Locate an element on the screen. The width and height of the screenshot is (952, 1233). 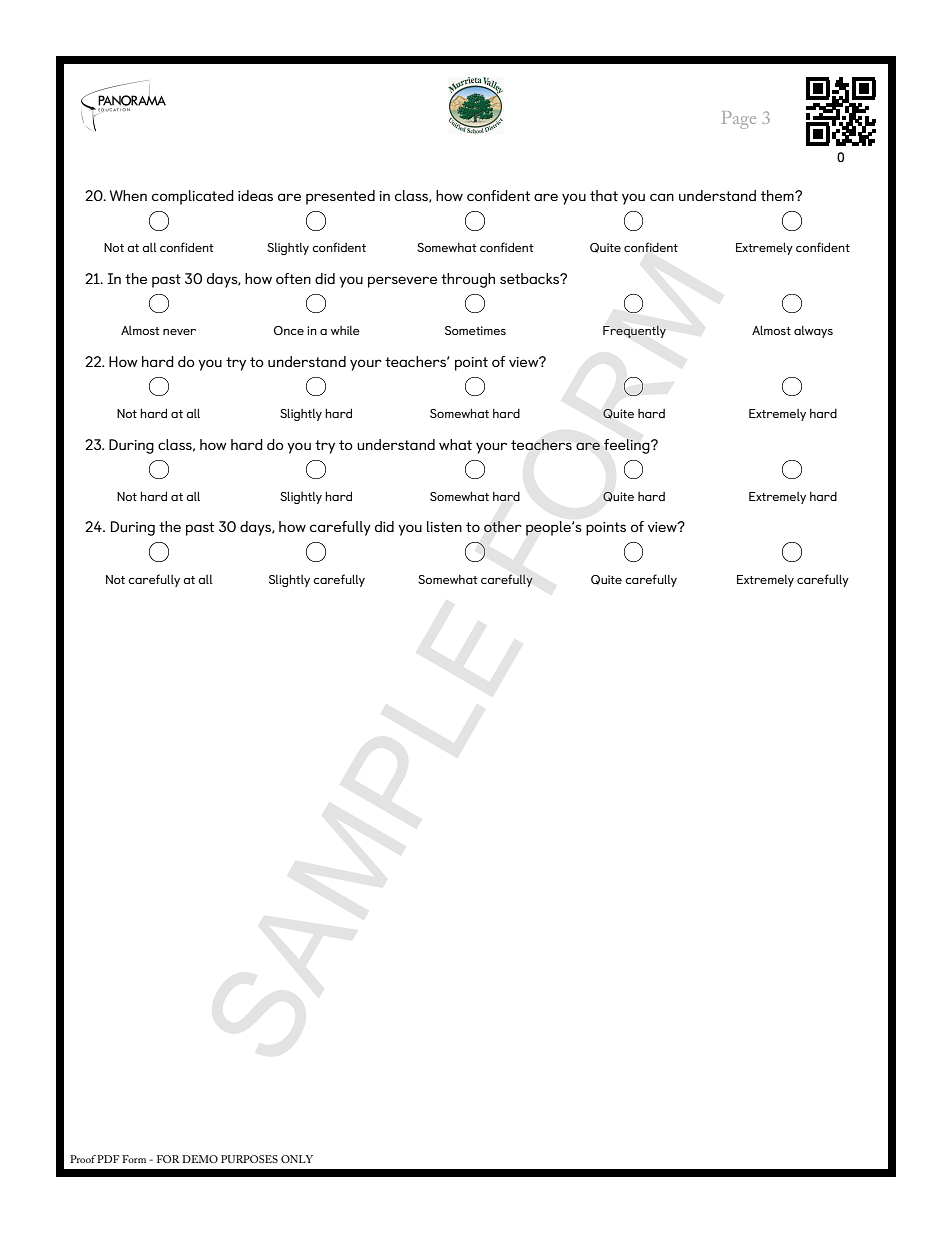
PURPOSES is located at coordinates (249, 1159).
